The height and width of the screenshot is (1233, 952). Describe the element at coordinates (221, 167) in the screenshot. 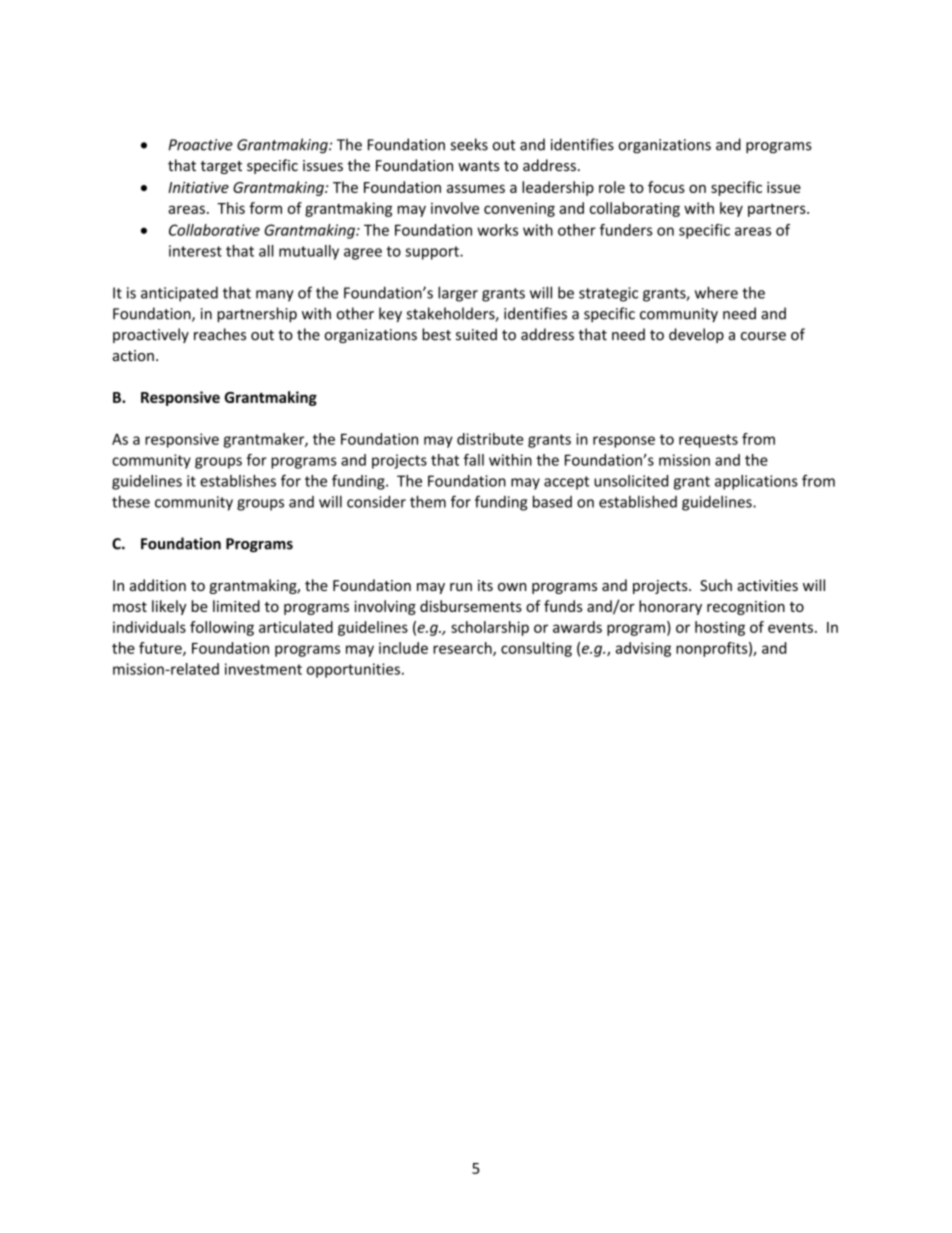

I see `target` at that location.
